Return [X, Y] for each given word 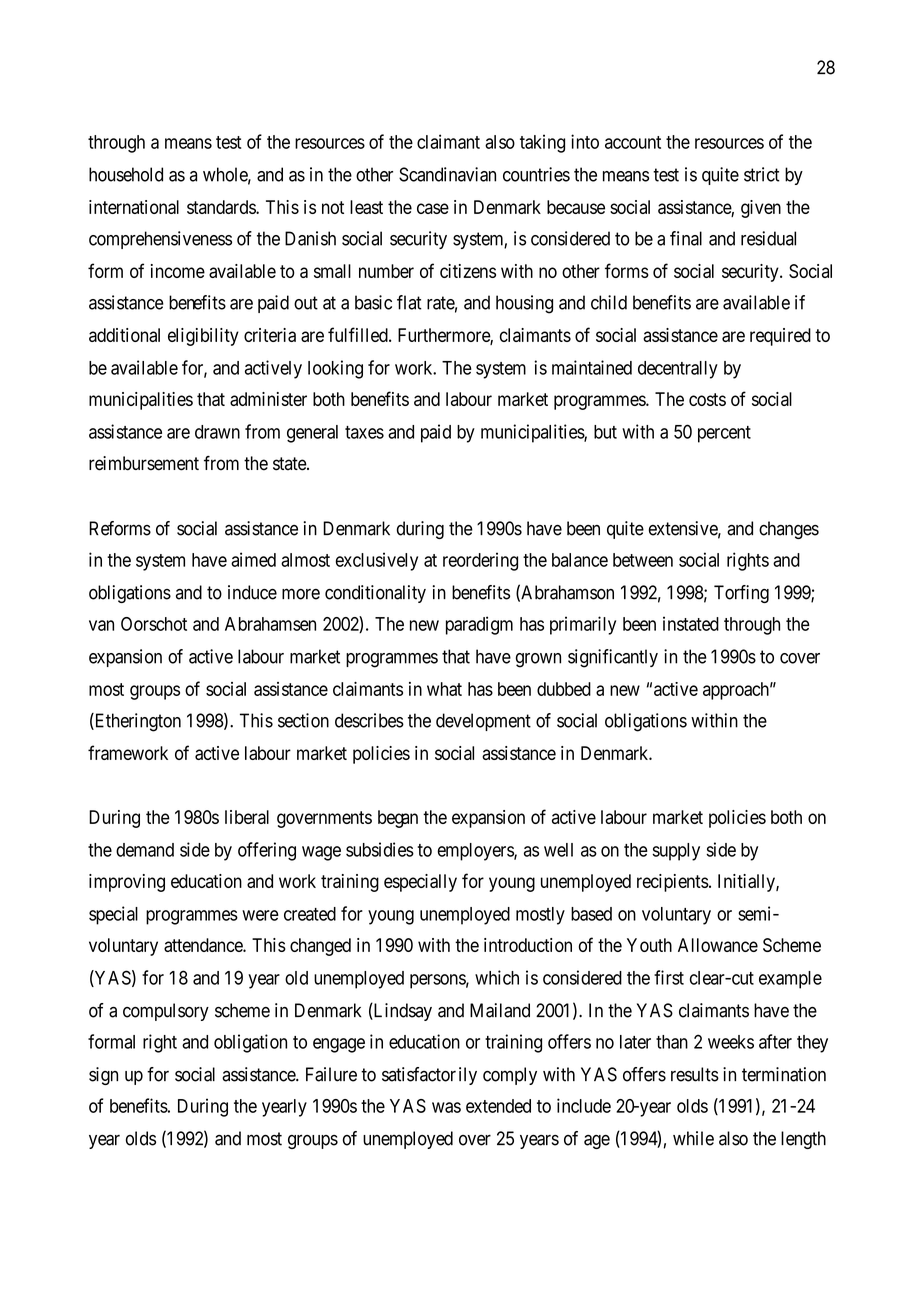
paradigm [479, 625]
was [446, 1107]
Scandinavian [447, 174]
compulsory [166, 1012]
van [101, 625]
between [643, 560]
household [126, 174]
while [693, 1138]
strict [762, 174]
